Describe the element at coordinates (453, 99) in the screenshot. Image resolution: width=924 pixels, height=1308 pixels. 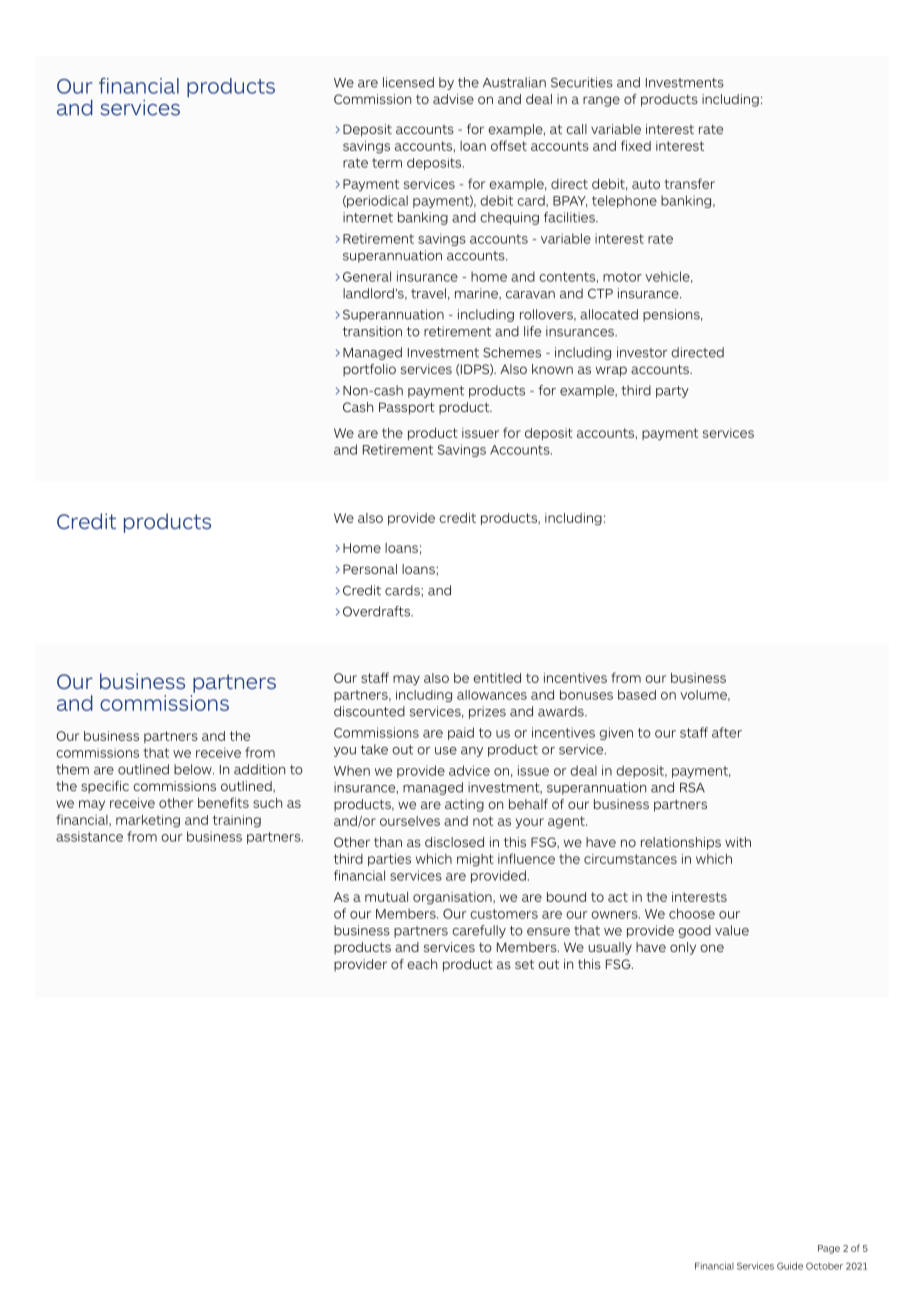
I see `advise` at that location.
